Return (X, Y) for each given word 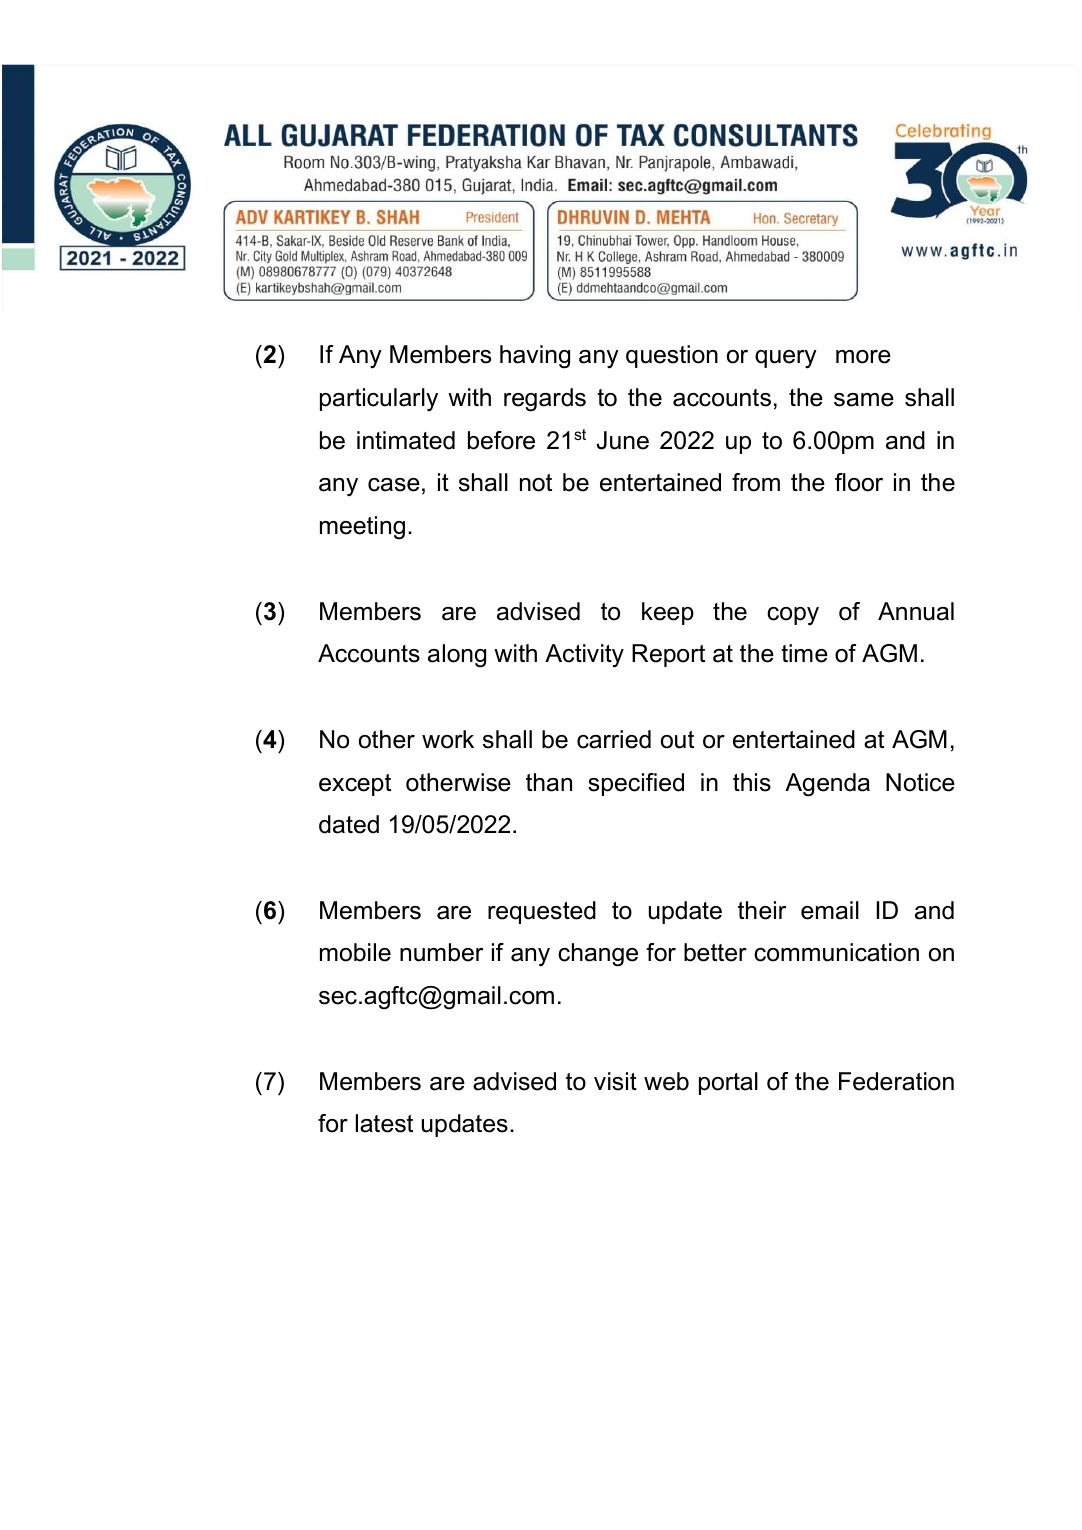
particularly (379, 399)
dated (349, 824)
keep (668, 613)
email (830, 910)
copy (793, 616)
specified (636, 784)
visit (615, 1081)
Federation (896, 1081)
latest (384, 1123)
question (672, 356)
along (457, 656)
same (864, 400)
